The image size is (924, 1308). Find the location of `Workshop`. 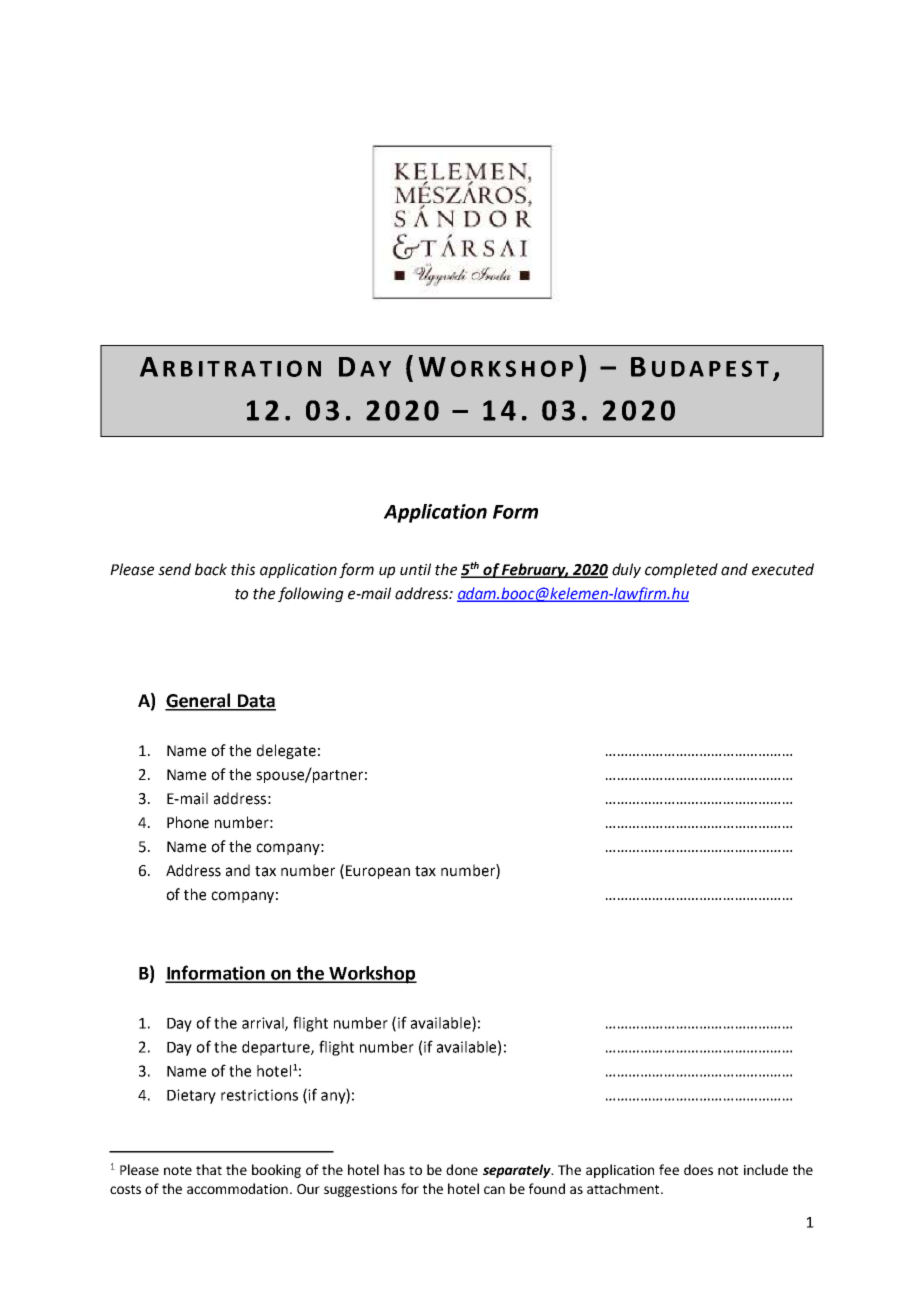

Workshop is located at coordinates (372, 975).
